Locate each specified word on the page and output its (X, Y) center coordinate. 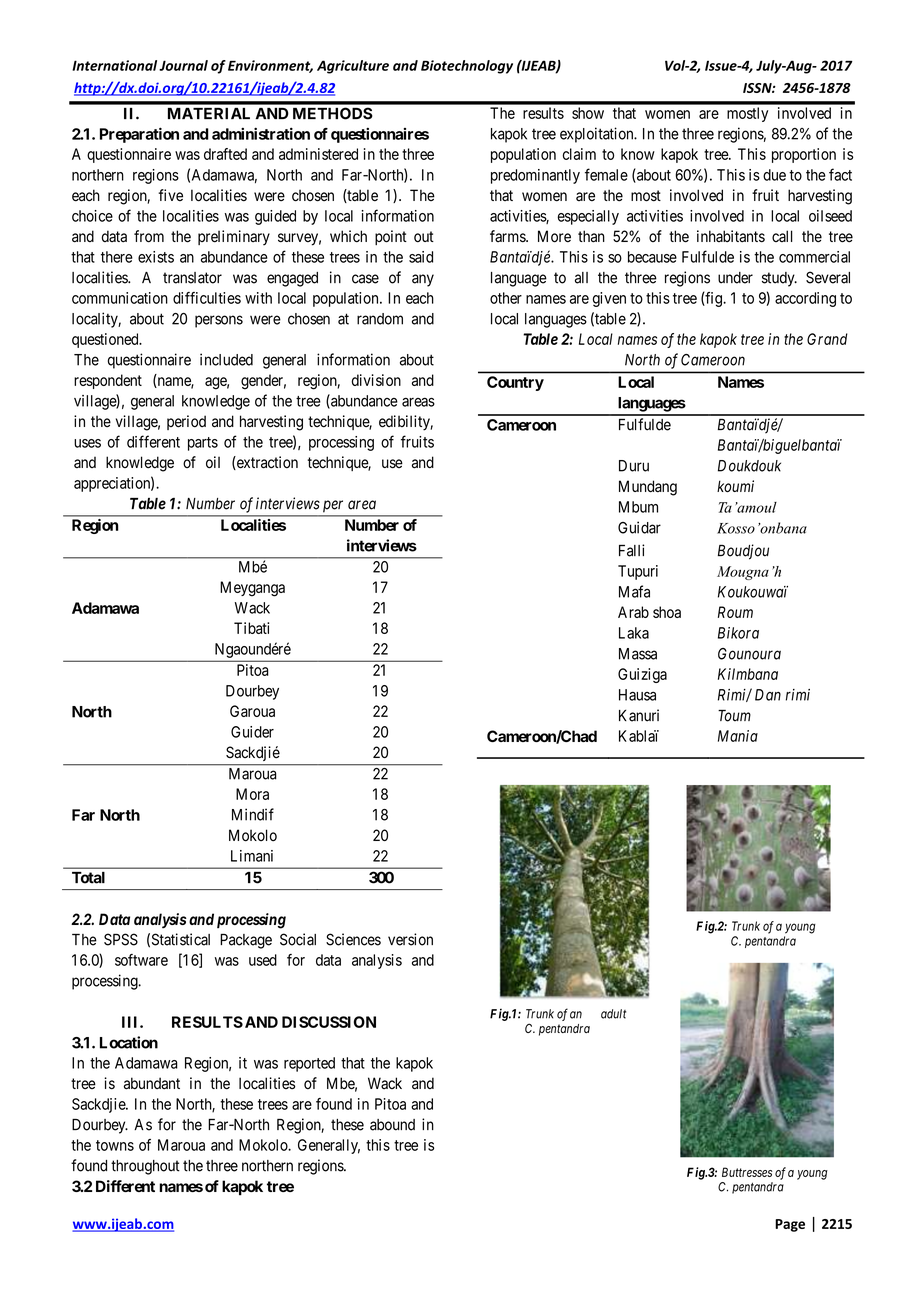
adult (613, 1014)
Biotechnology (467, 67)
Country (515, 383)
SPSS (121, 939)
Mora (252, 794)
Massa (638, 654)
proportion (804, 155)
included (226, 359)
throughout (145, 1167)
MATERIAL (209, 113)
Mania (738, 736)
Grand (827, 339)
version (410, 939)
